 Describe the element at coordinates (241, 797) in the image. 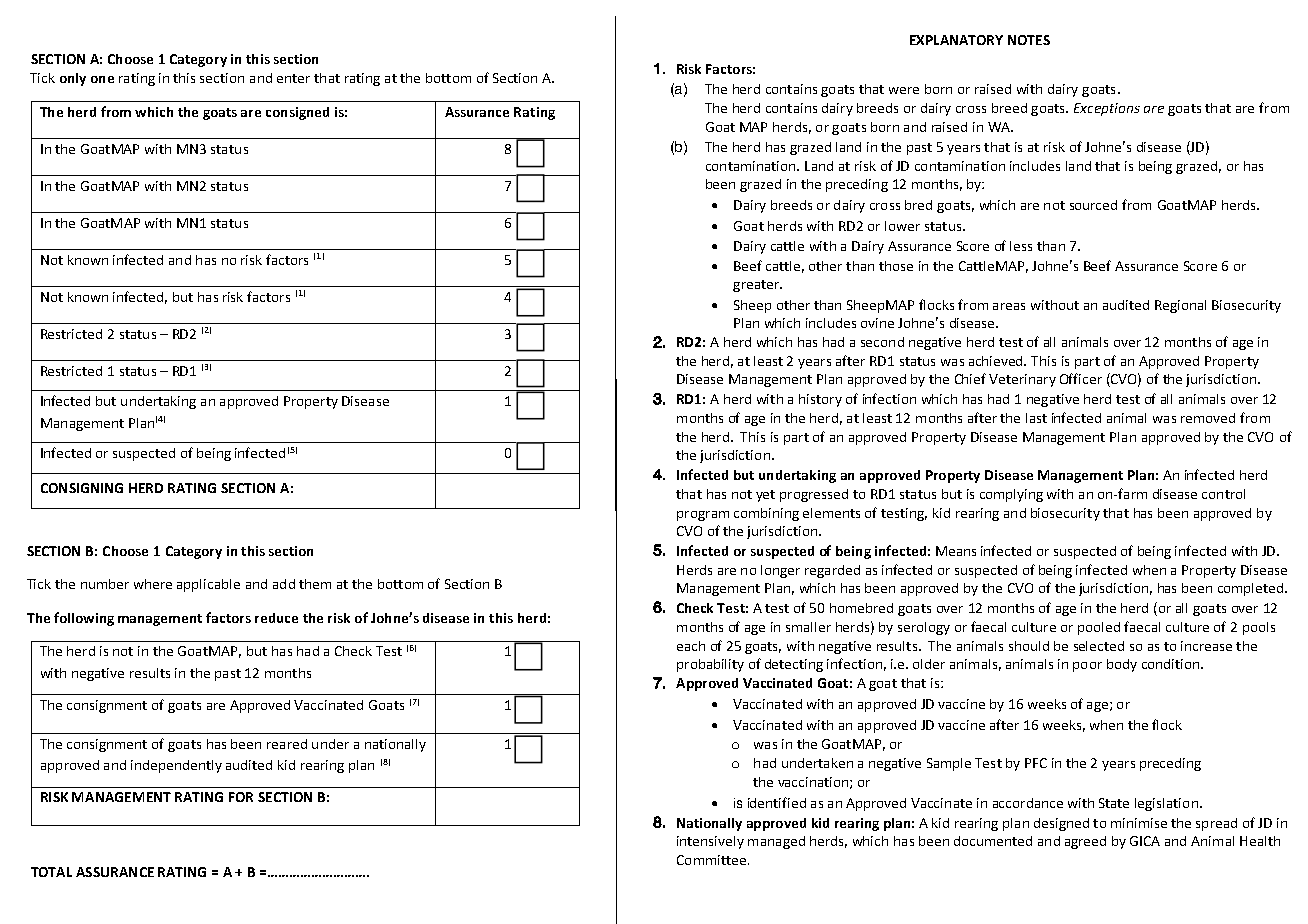

I see `FOR` at that location.
